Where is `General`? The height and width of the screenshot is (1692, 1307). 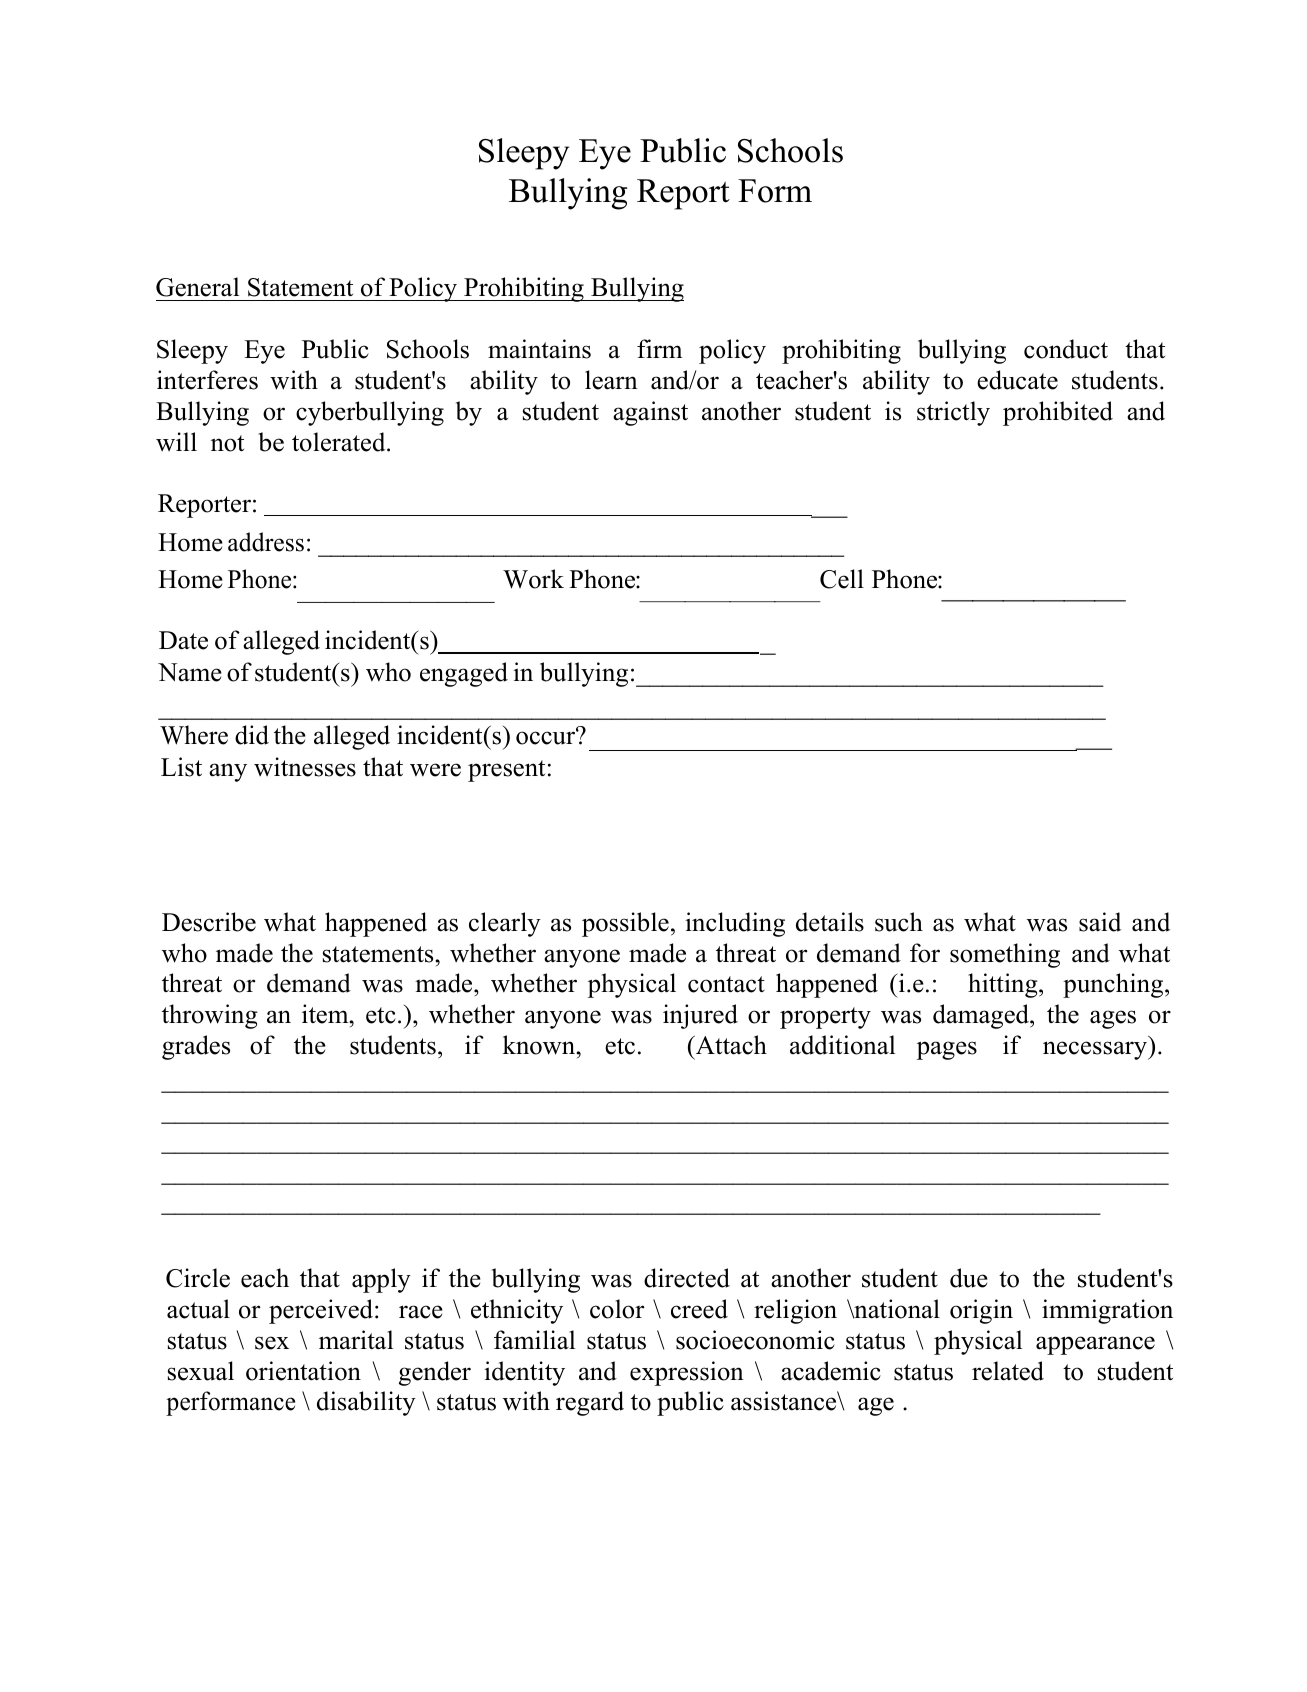 General is located at coordinates (197, 287).
